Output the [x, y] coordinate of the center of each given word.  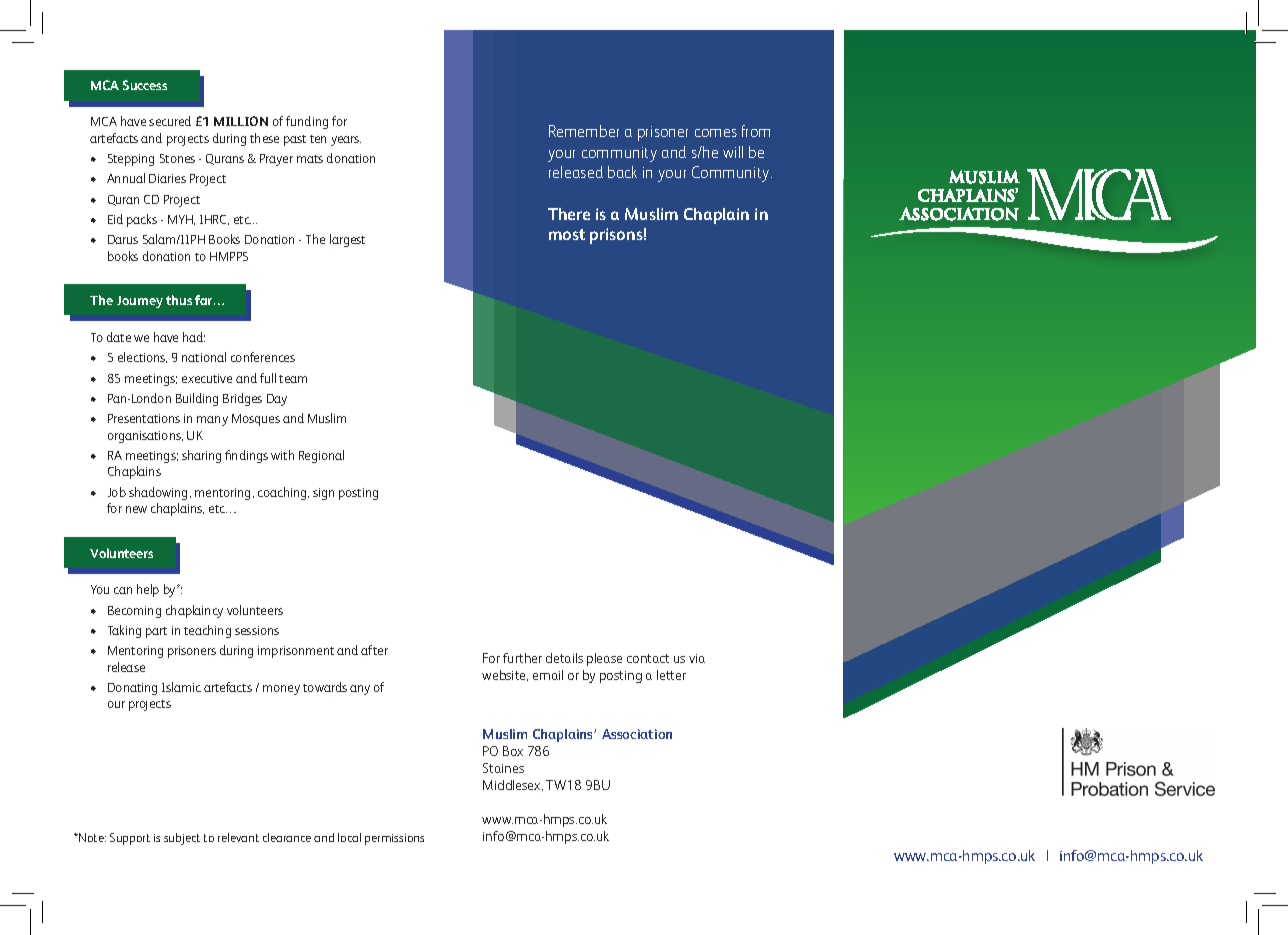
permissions [394, 839]
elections [142, 357]
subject [182, 839]
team [293, 379]
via [697, 658]
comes [716, 133]
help [148, 590]
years [346, 141]
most [567, 234]
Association [637, 734]
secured [170, 121]
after [374, 650]
